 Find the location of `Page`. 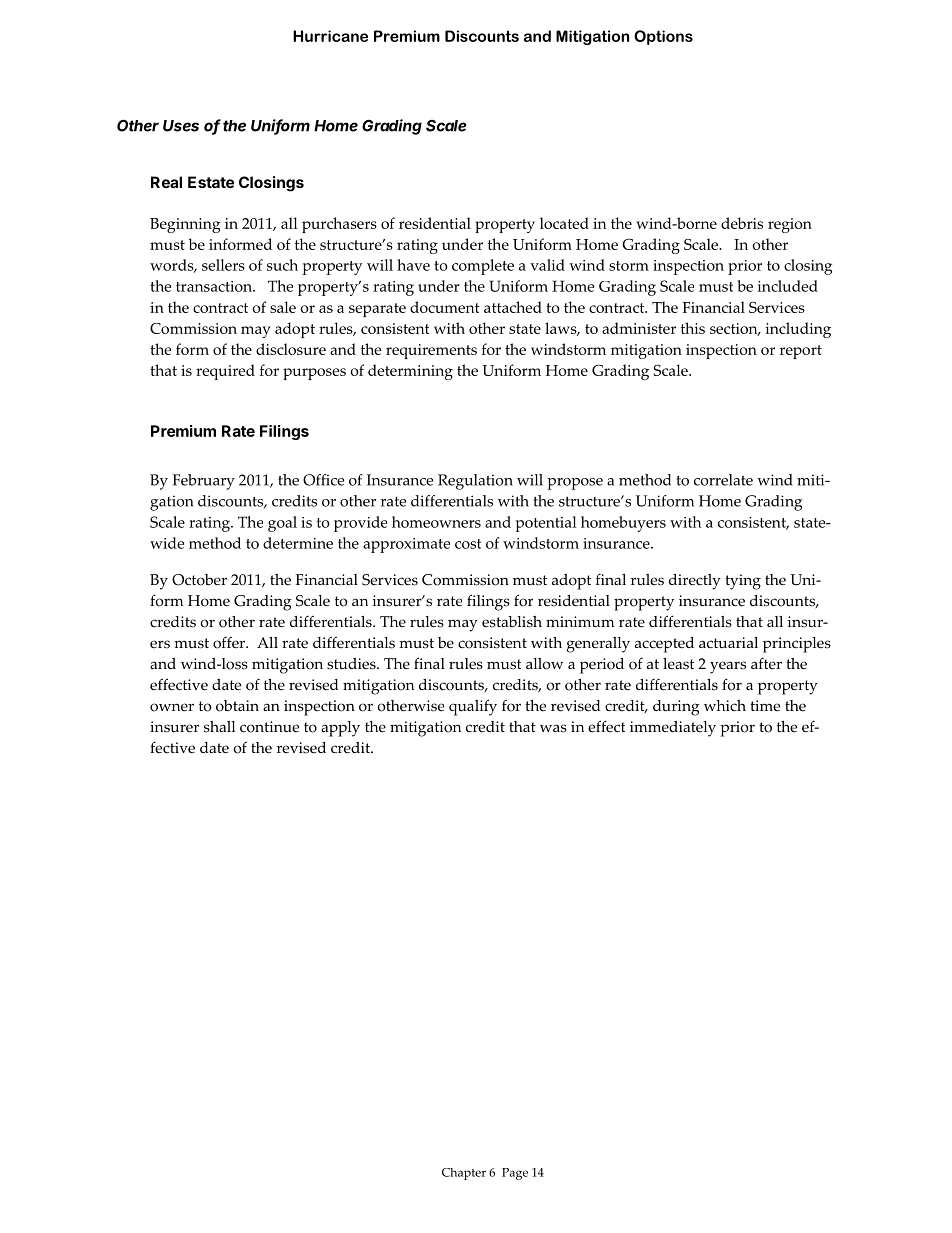

Page is located at coordinates (515, 1174).
